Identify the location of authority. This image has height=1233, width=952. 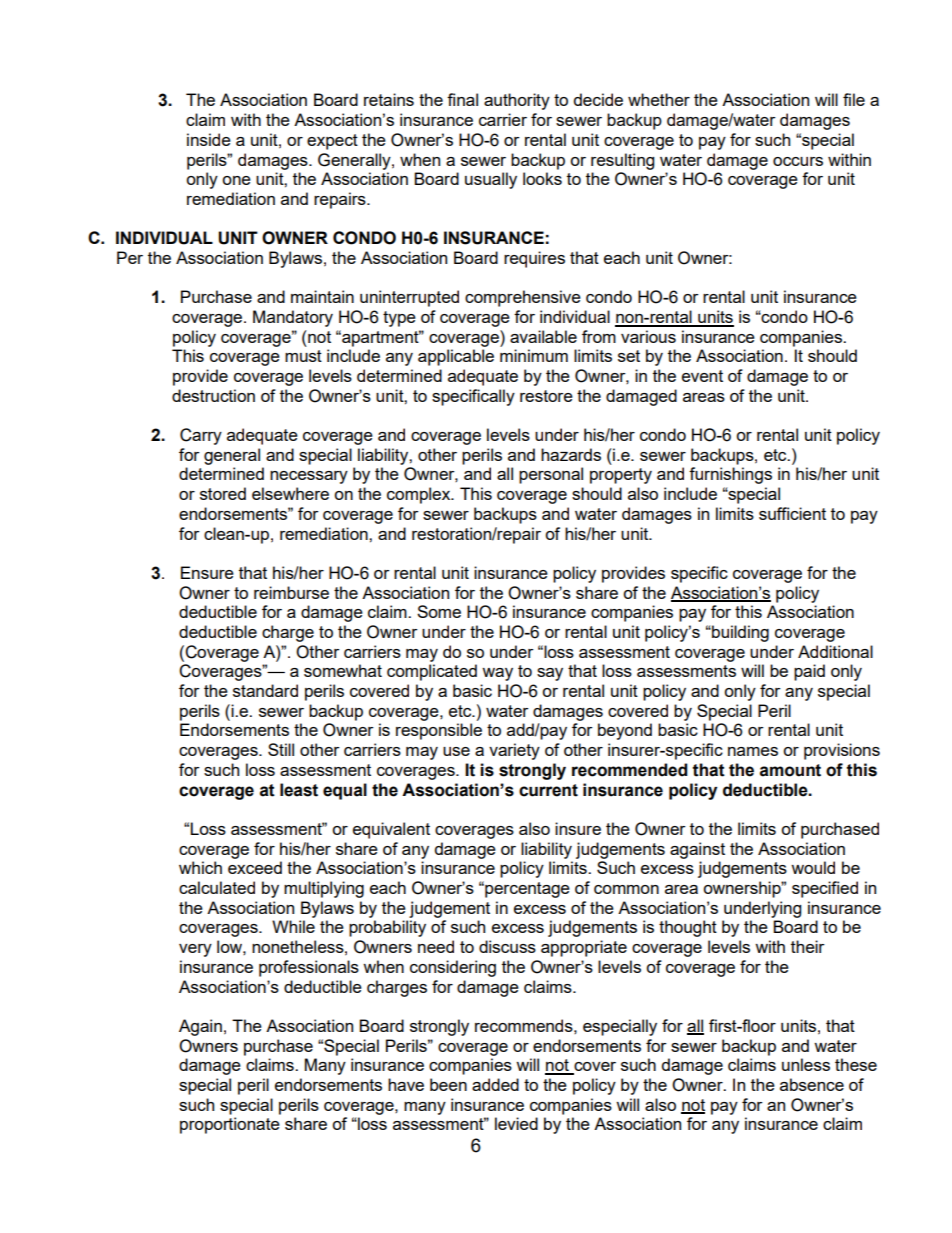
(517, 101).
